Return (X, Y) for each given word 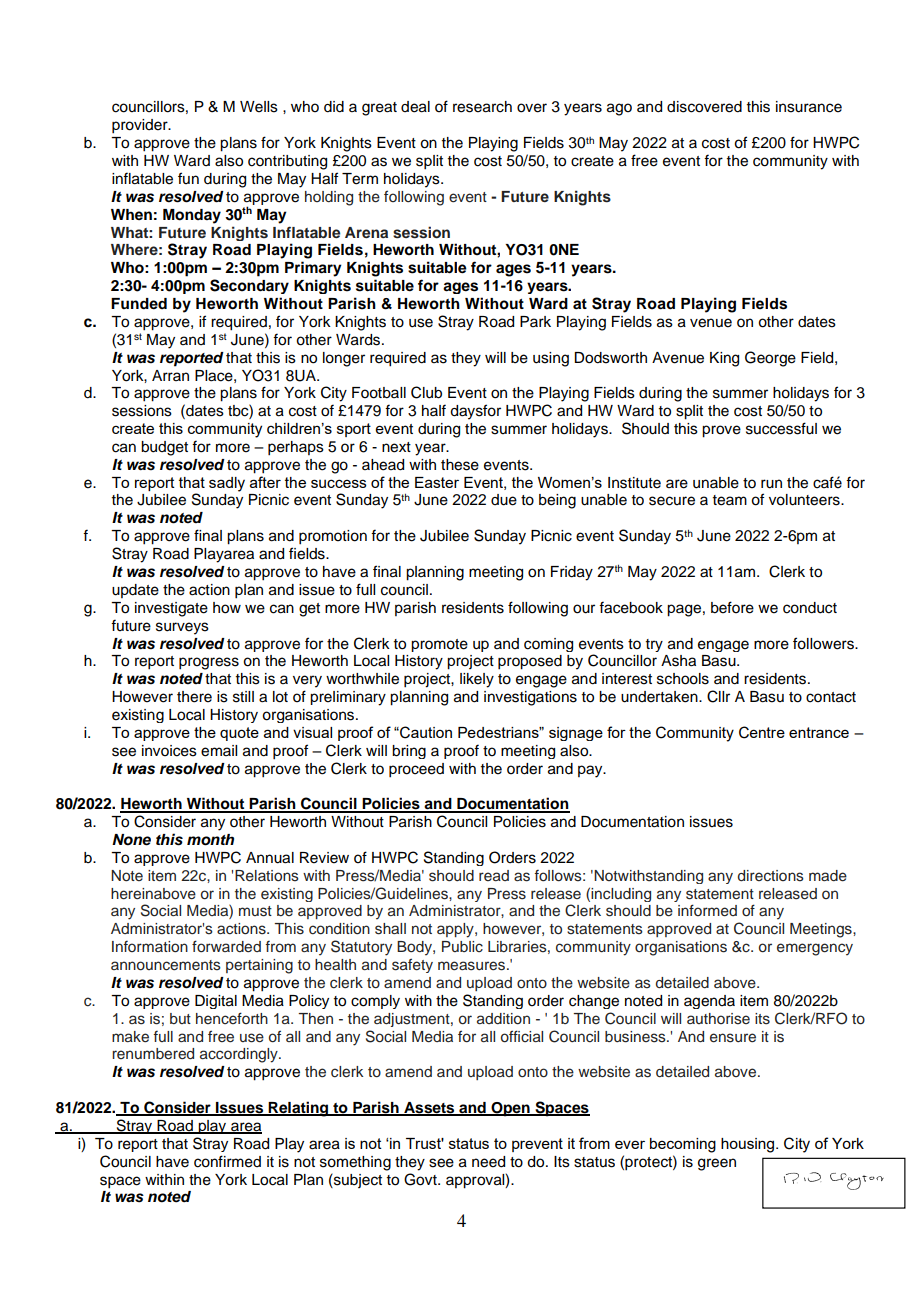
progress (209, 663)
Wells (259, 107)
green (717, 1164)
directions (771, 876)
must (255, 911)
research (482, 107)
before (732, 607)
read (494, 875)
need (488, 1162)
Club (426, 392)
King (724, 359)
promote (439, 645)
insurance (809, 107)
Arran (170, 375)
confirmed (227, 1161)
